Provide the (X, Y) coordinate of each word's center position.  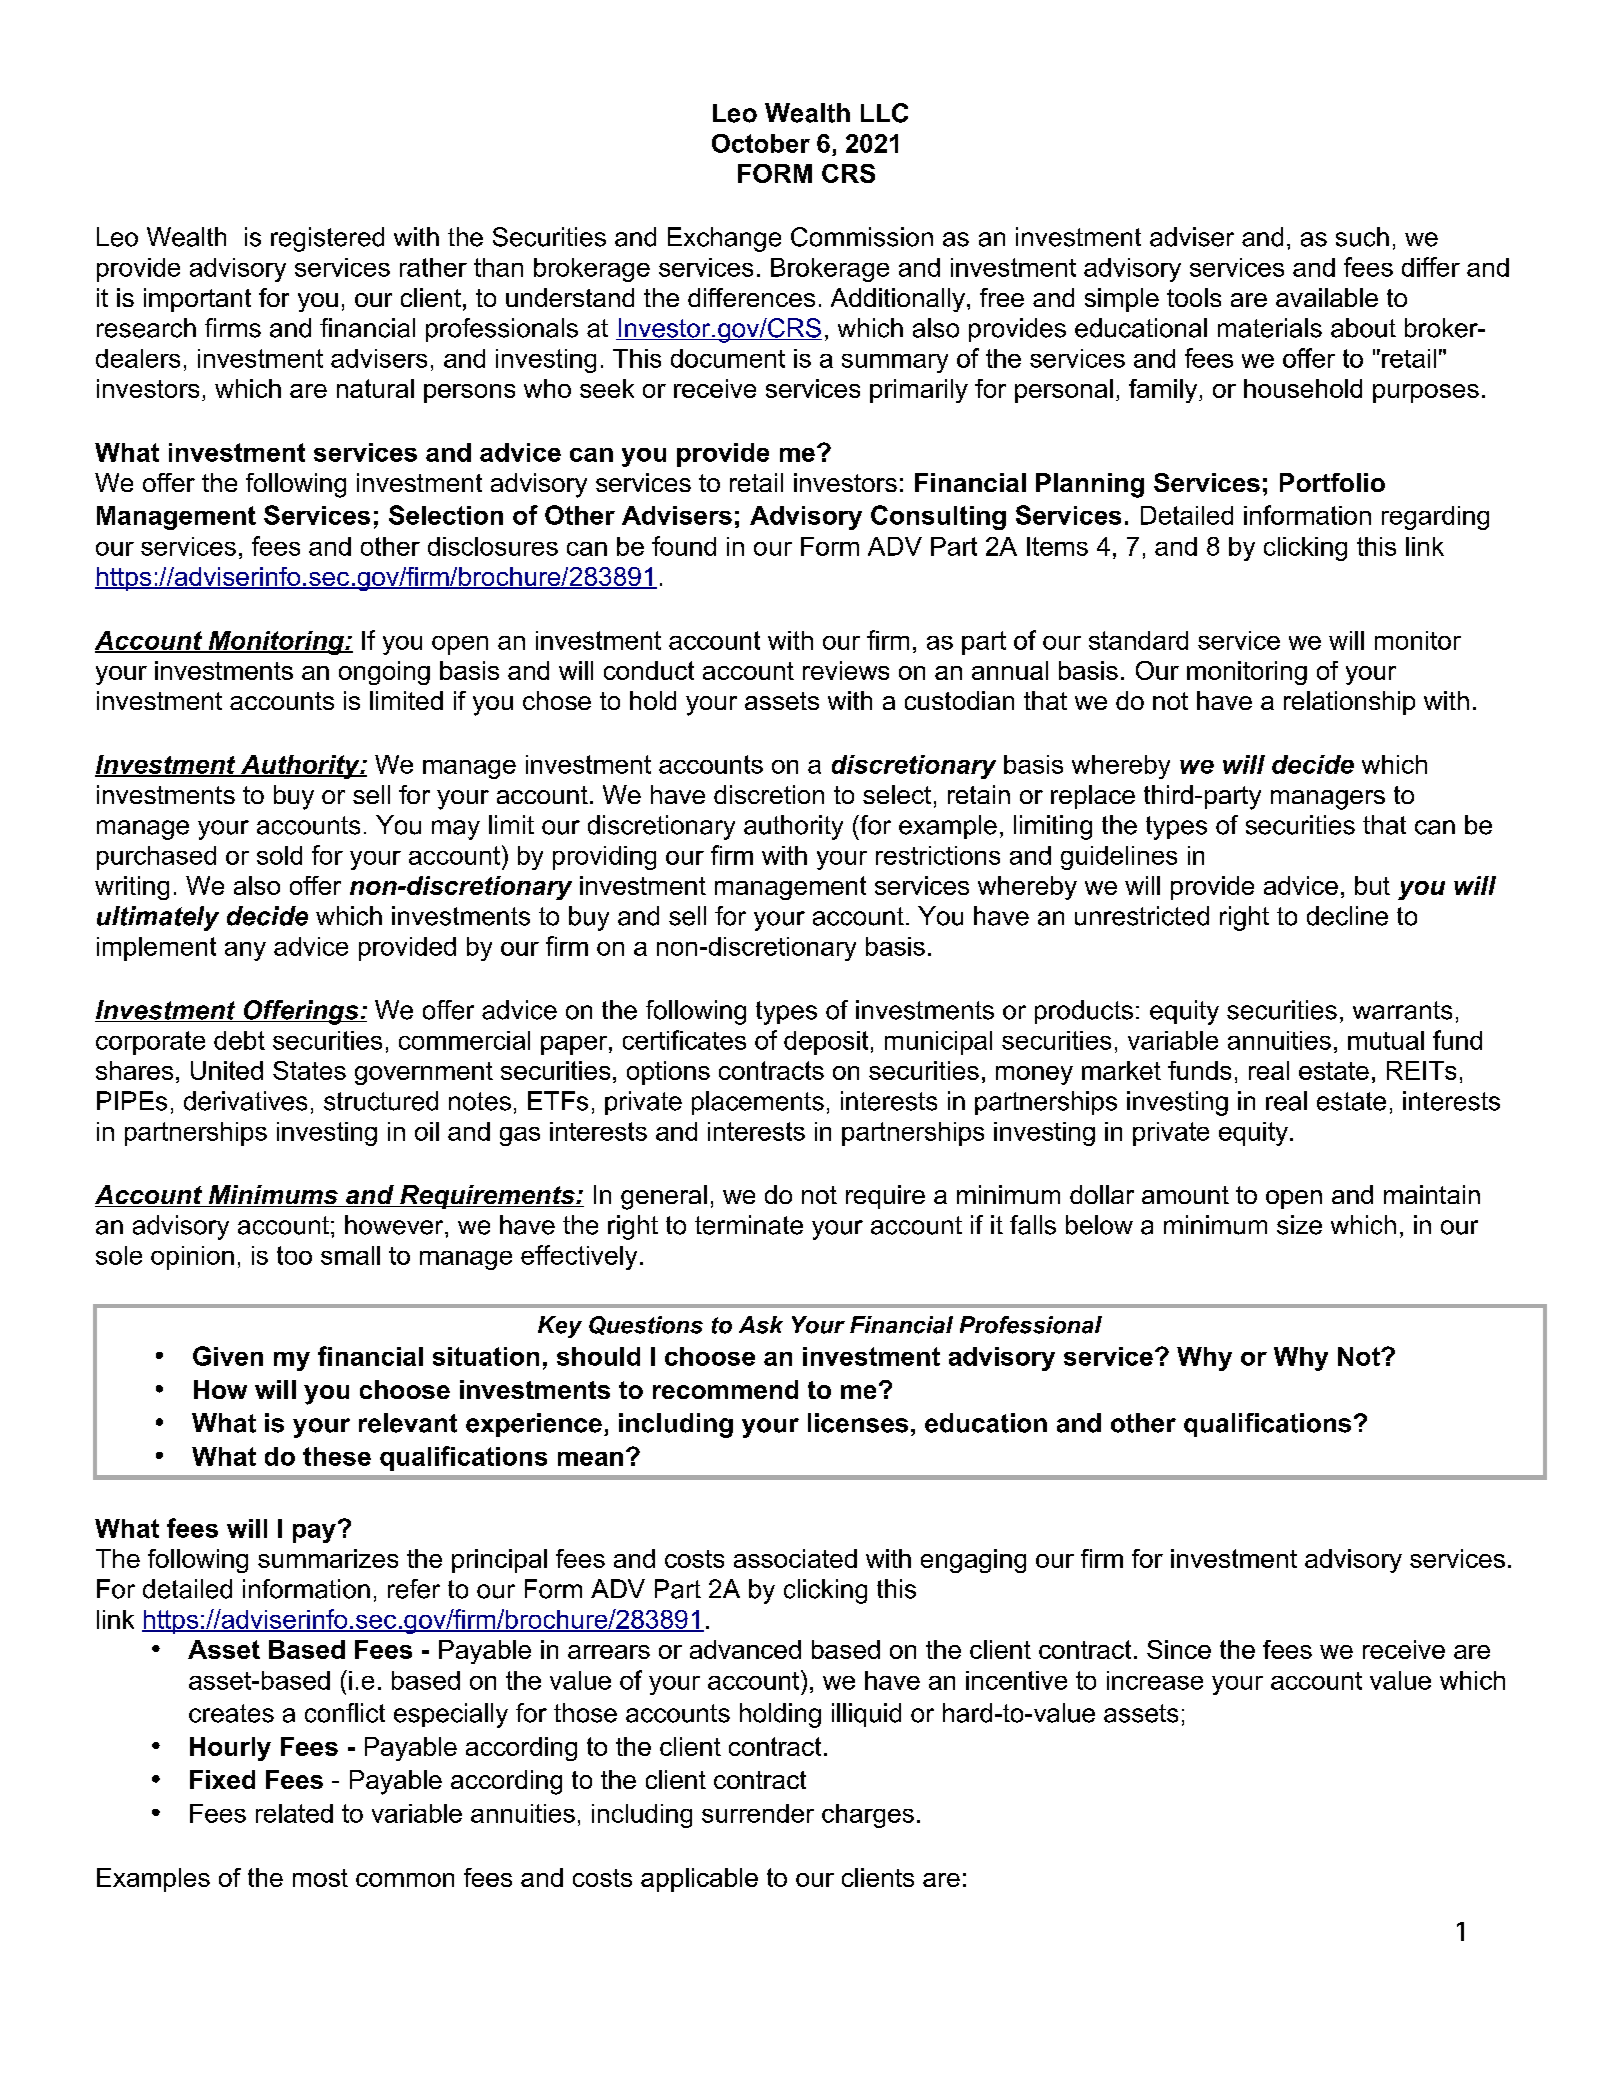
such (1362, 237)
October (761, 143)
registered (327, 239)
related (294, 1813)
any (245, 951)
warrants (1402, 1010)
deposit (826, 1043)
